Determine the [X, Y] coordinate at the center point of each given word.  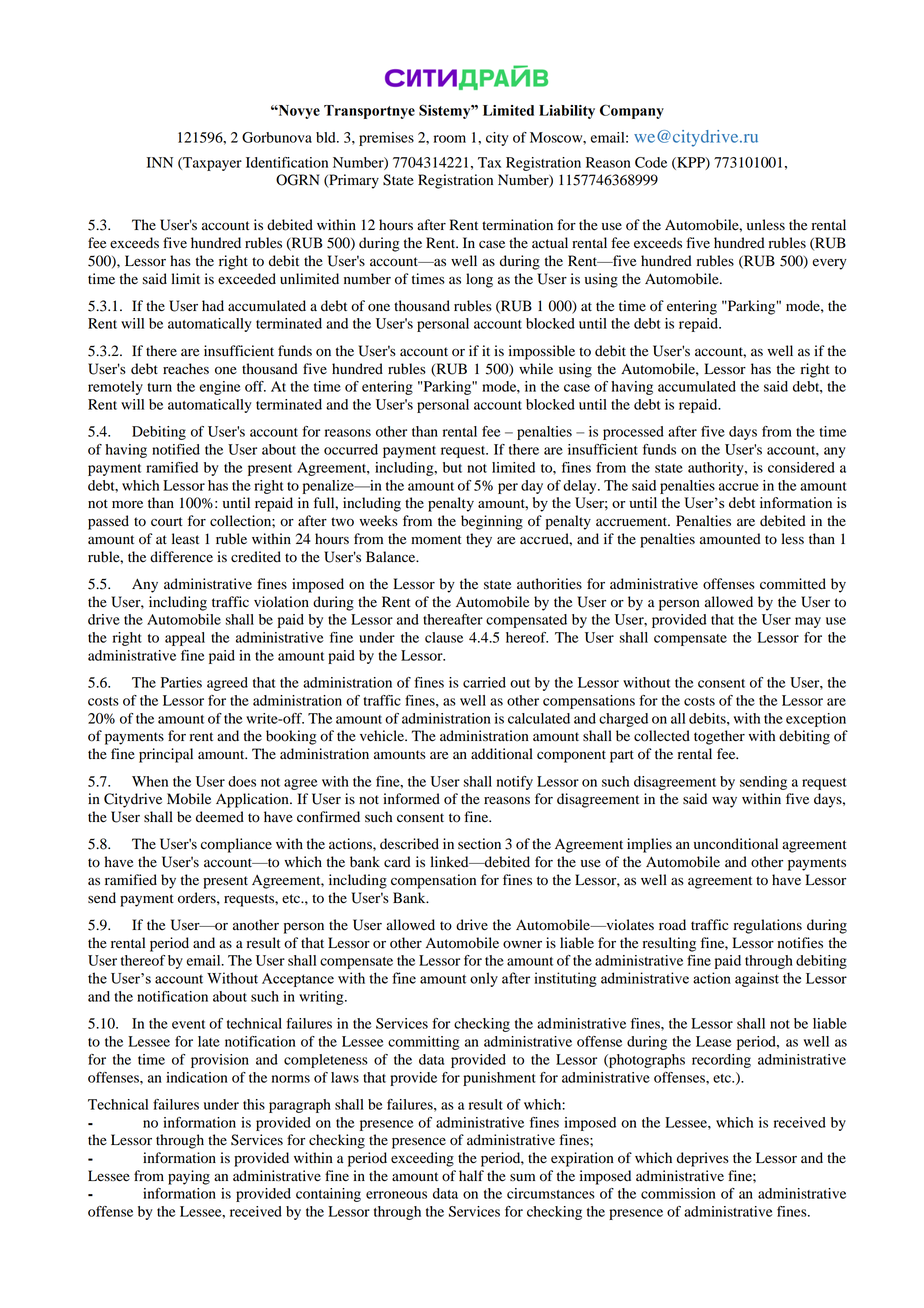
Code [651, 162]
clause [444, 637]
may [808, 622]
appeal [185, 639]
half [471, 1175]
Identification [287, 162]
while [536, 368]
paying [189, 1177]
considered [801, 467]
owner [522, 944]
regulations [768, 926]
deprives [703, 1159]
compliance [236, 845]
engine [220, 388]
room [450, 139]
